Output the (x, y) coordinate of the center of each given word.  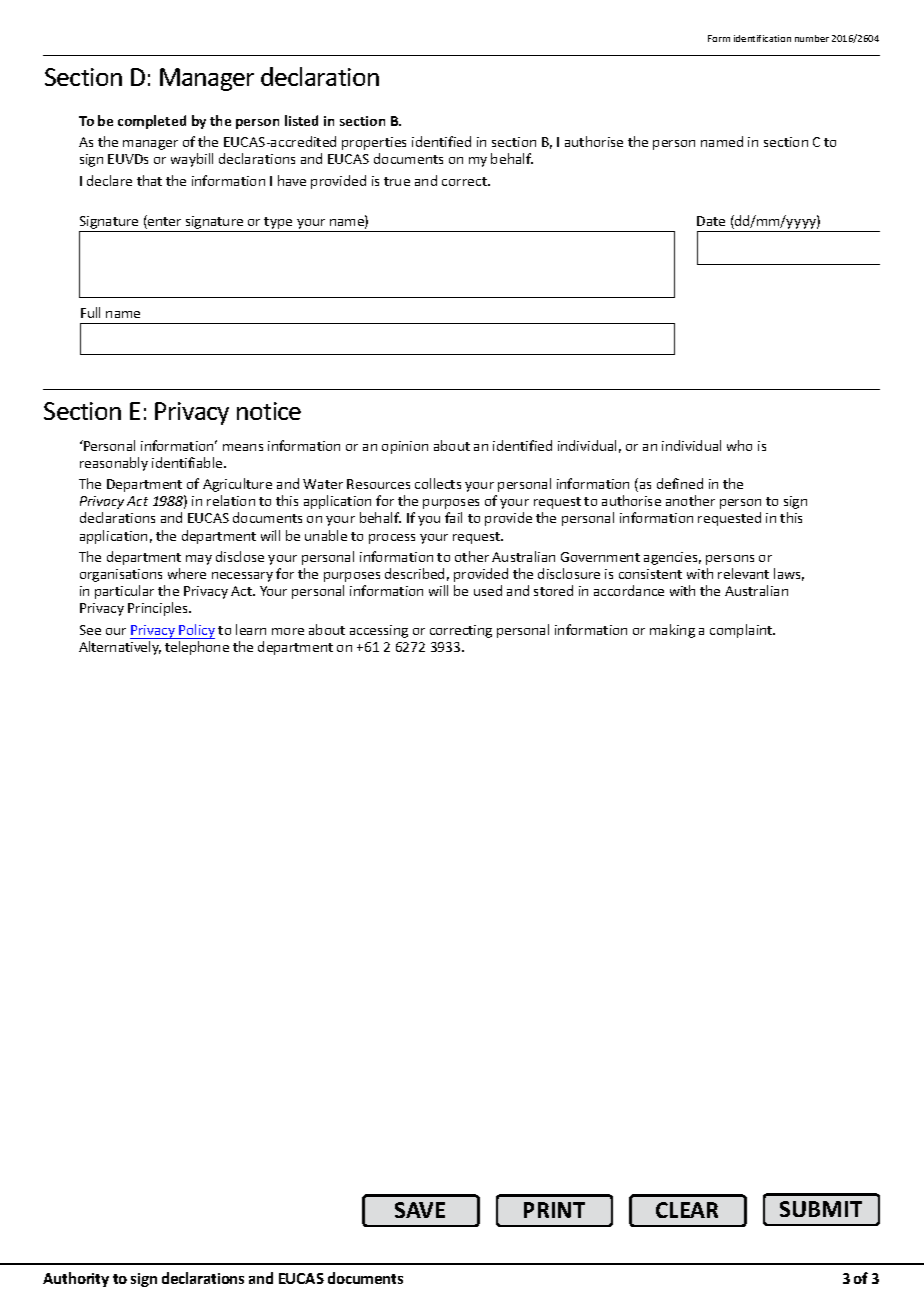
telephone (197, 648)
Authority (76, 1279)
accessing (379, 631)
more (288, 631)
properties (374, 143)
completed (152, 122)
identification (762, 38)
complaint (742, 631)
